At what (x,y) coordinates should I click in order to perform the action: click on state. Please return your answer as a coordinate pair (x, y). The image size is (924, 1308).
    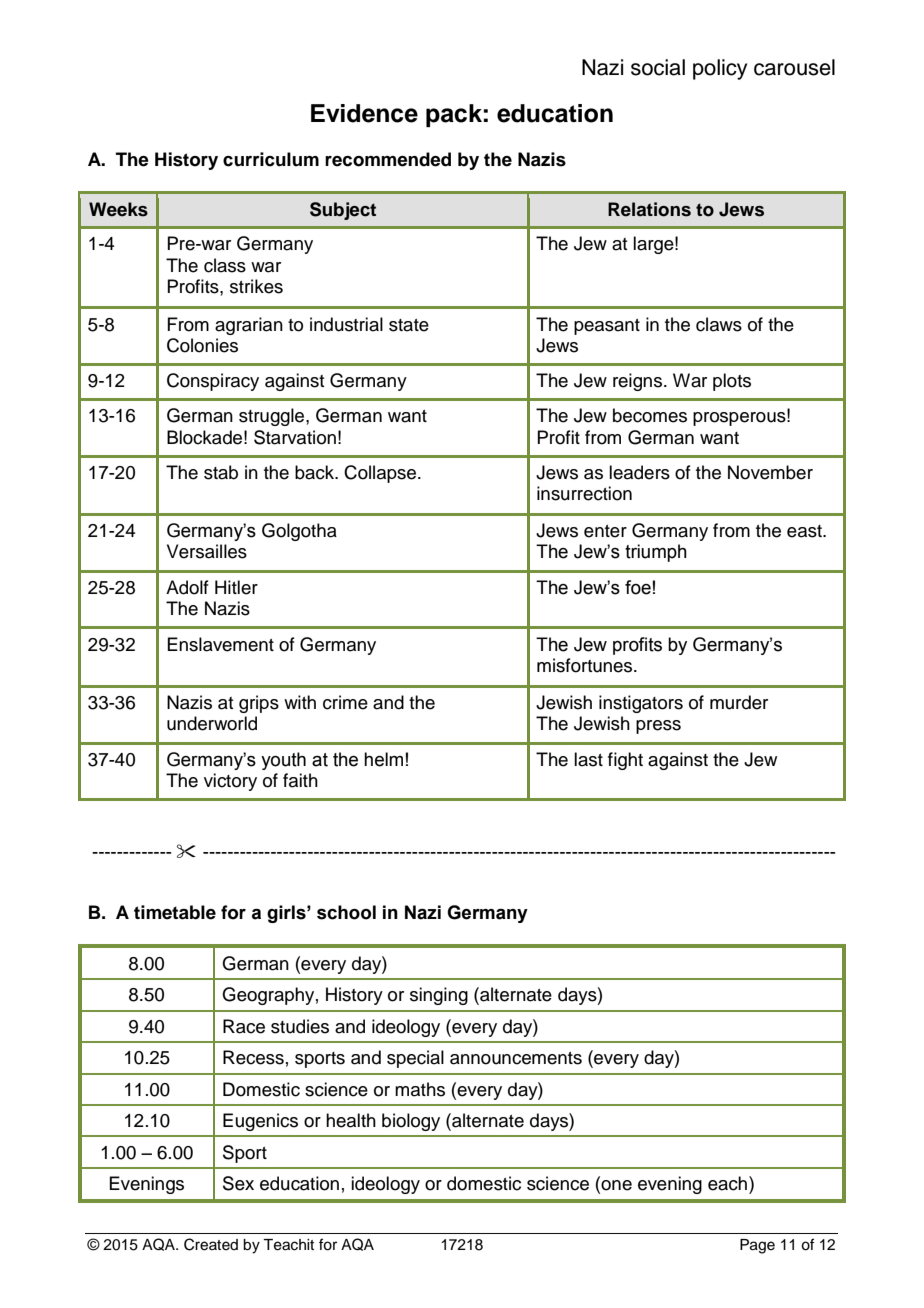
    Looking at the image, I should click on (409, 325).
